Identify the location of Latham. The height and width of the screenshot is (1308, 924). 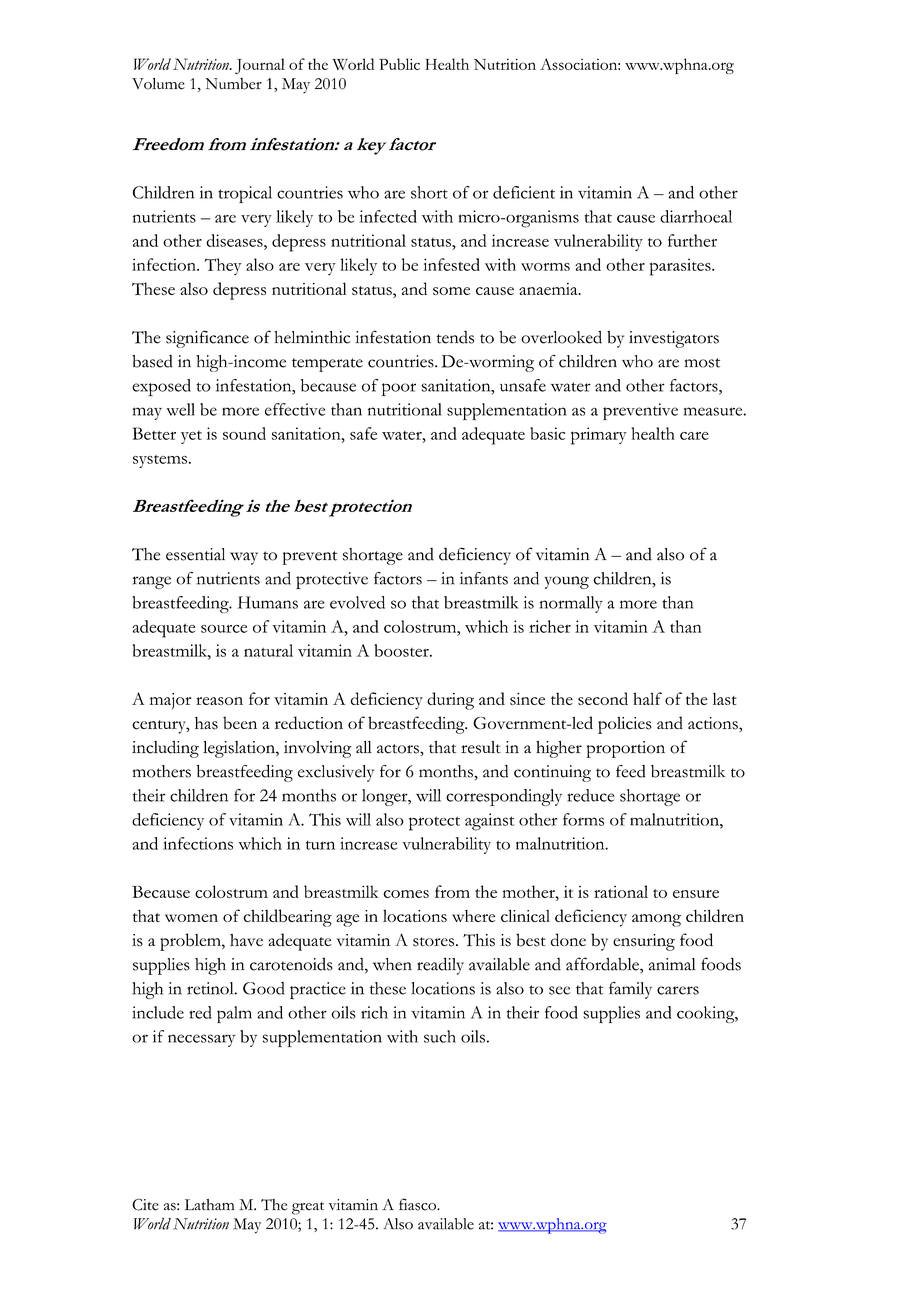
(210, 1204).
